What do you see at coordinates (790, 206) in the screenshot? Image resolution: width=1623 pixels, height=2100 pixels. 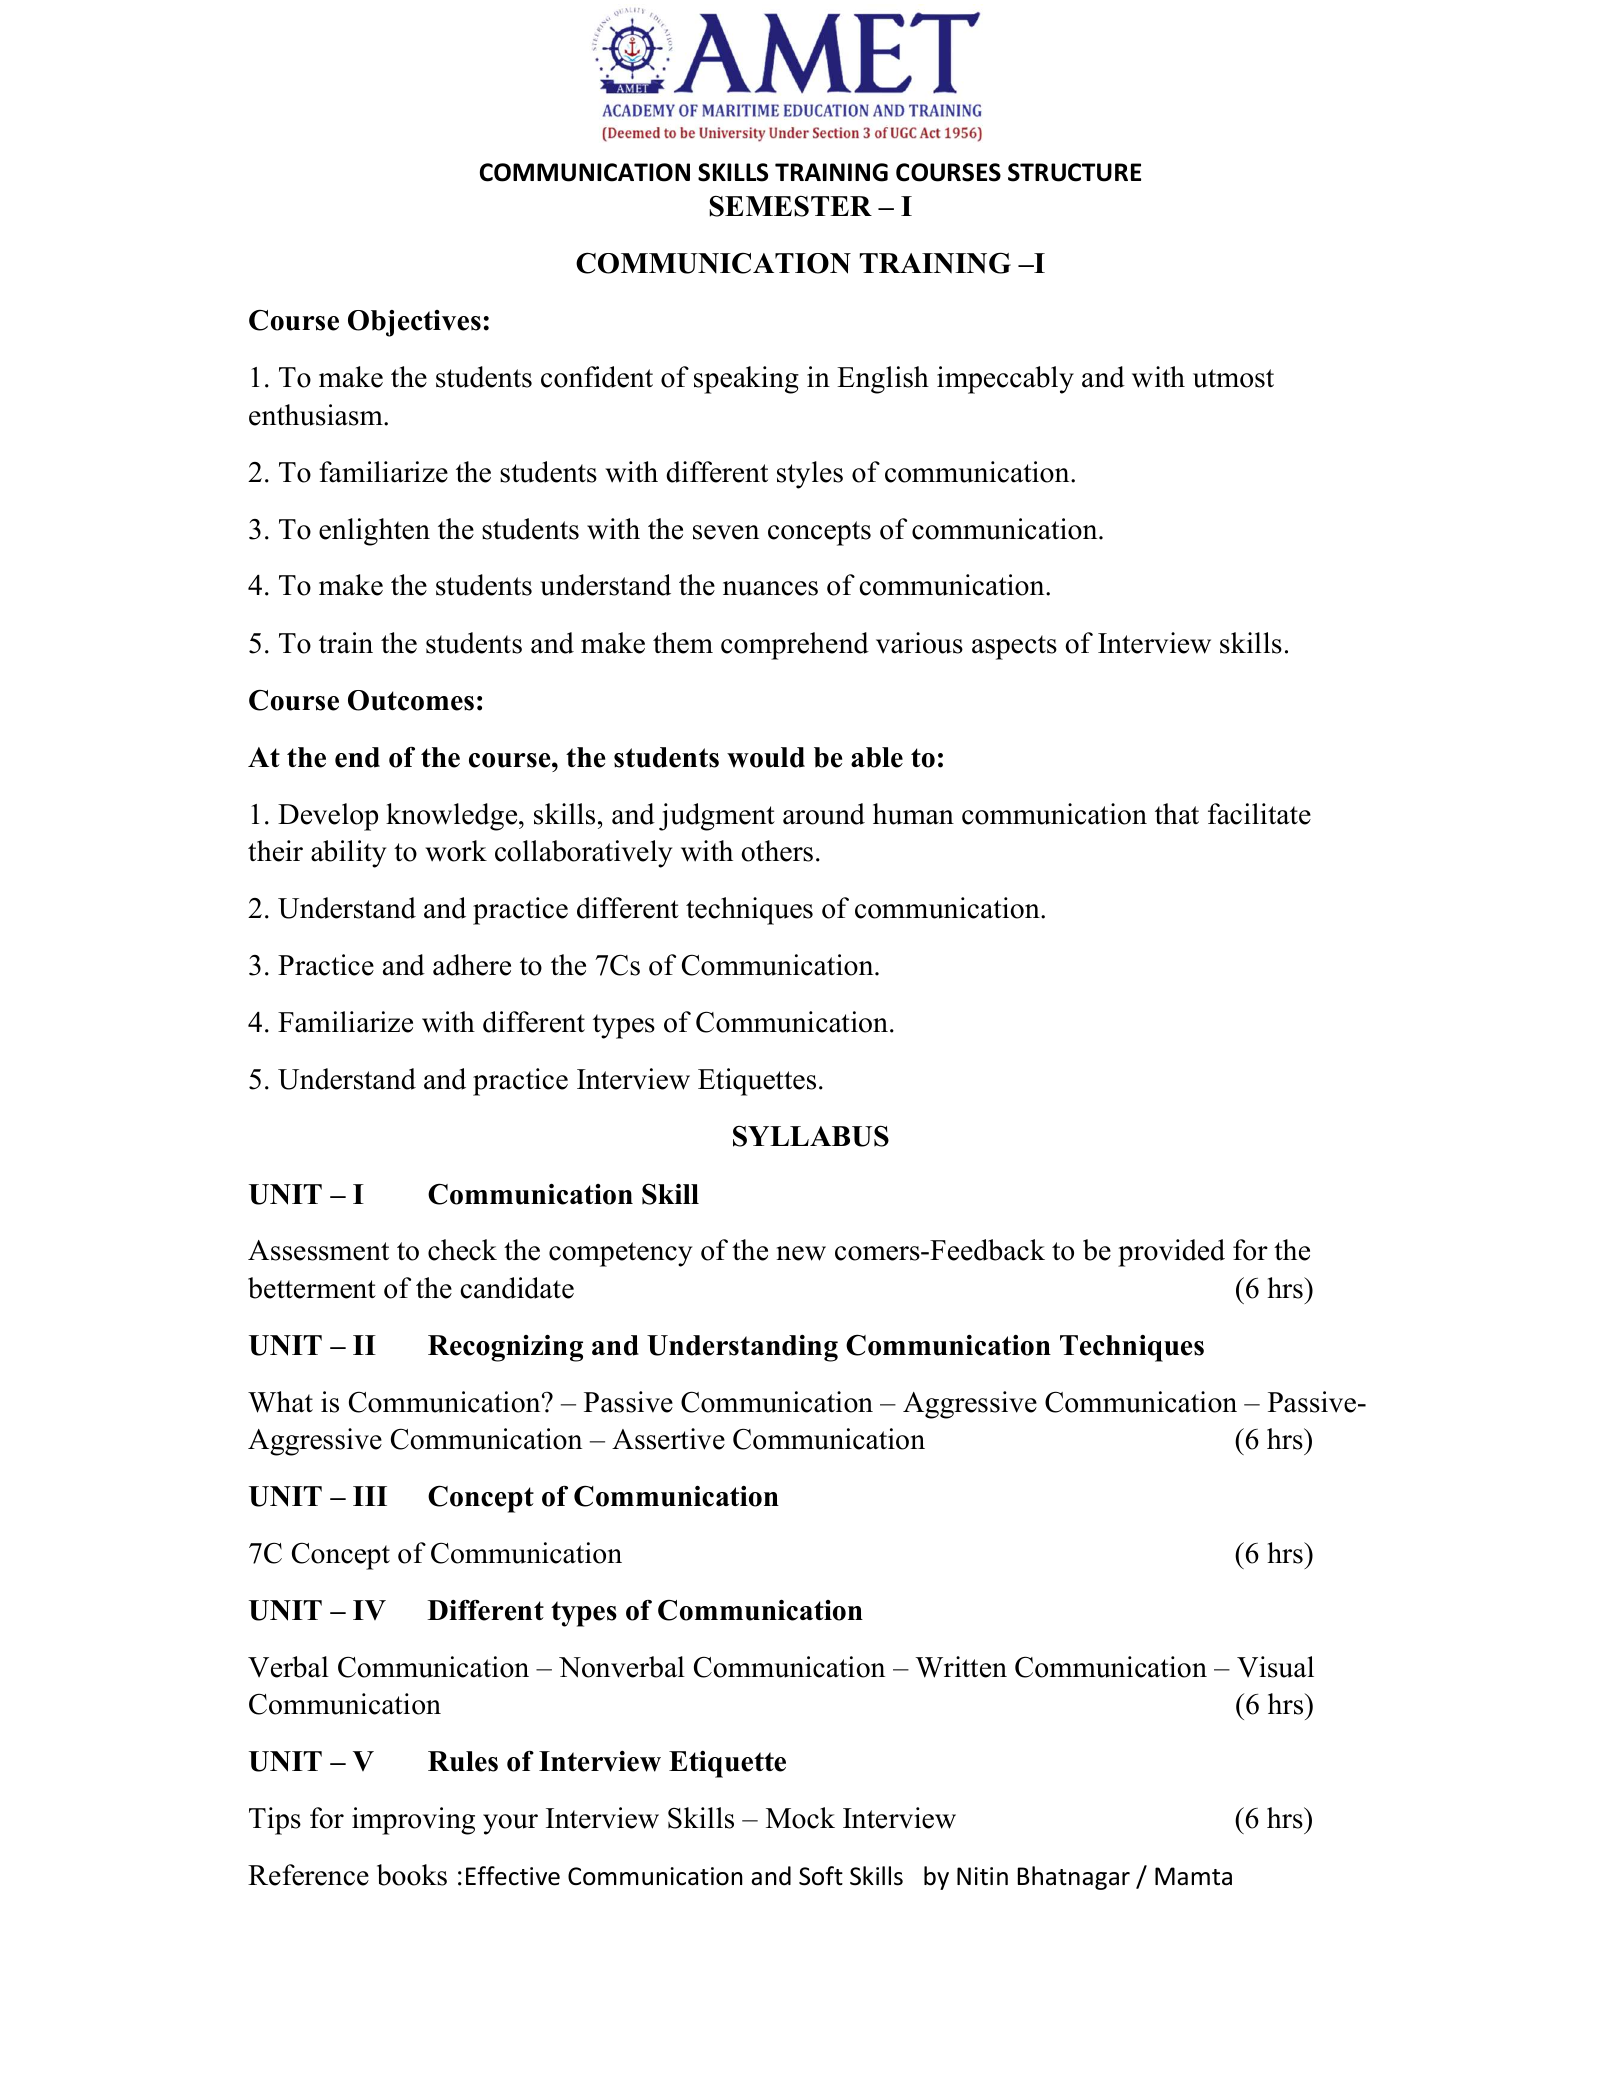 I see `SEMESTER` at bounding box center [790, 206].
